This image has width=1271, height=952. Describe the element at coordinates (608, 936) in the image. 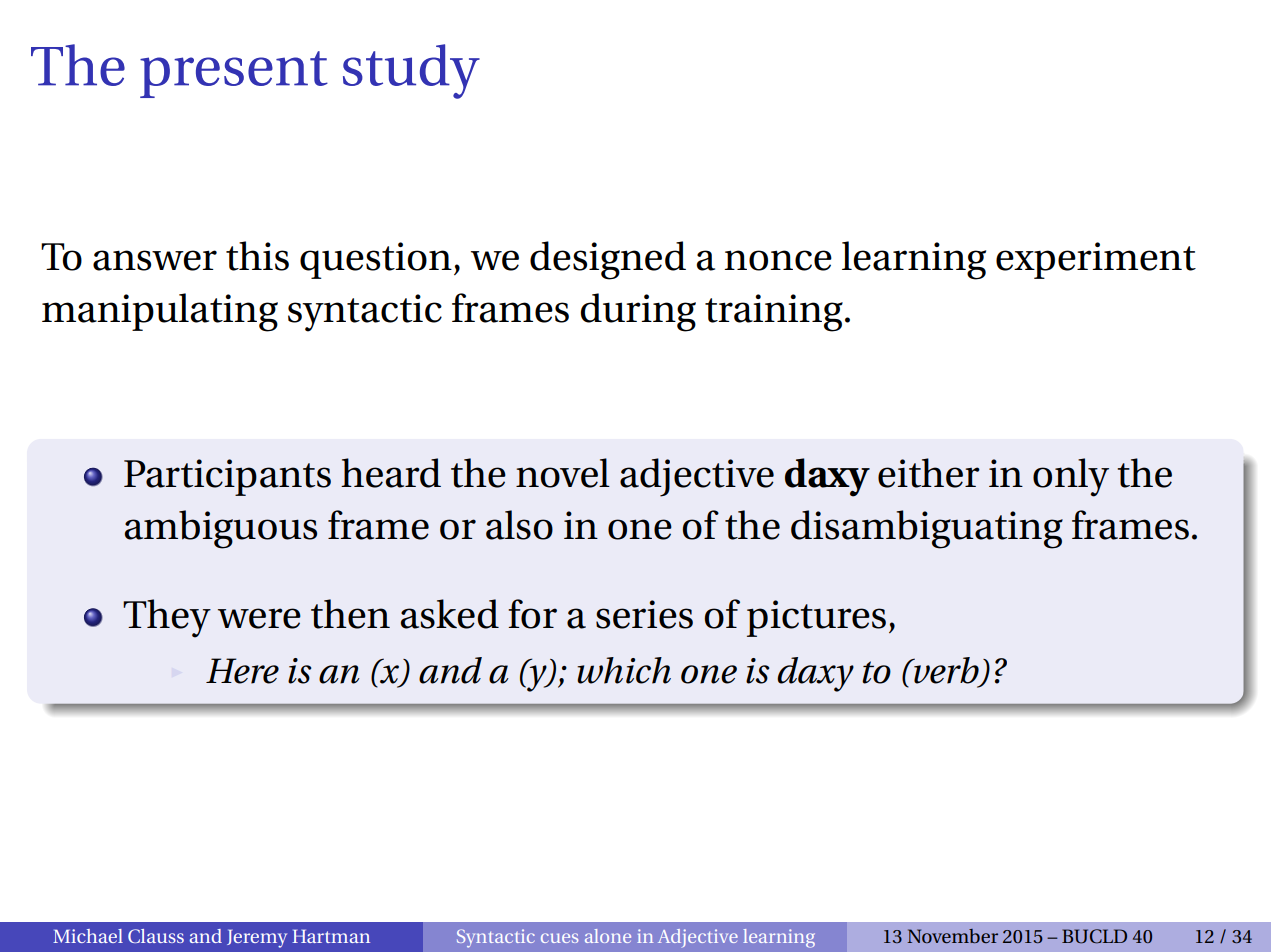

I see `alone` at that location.
